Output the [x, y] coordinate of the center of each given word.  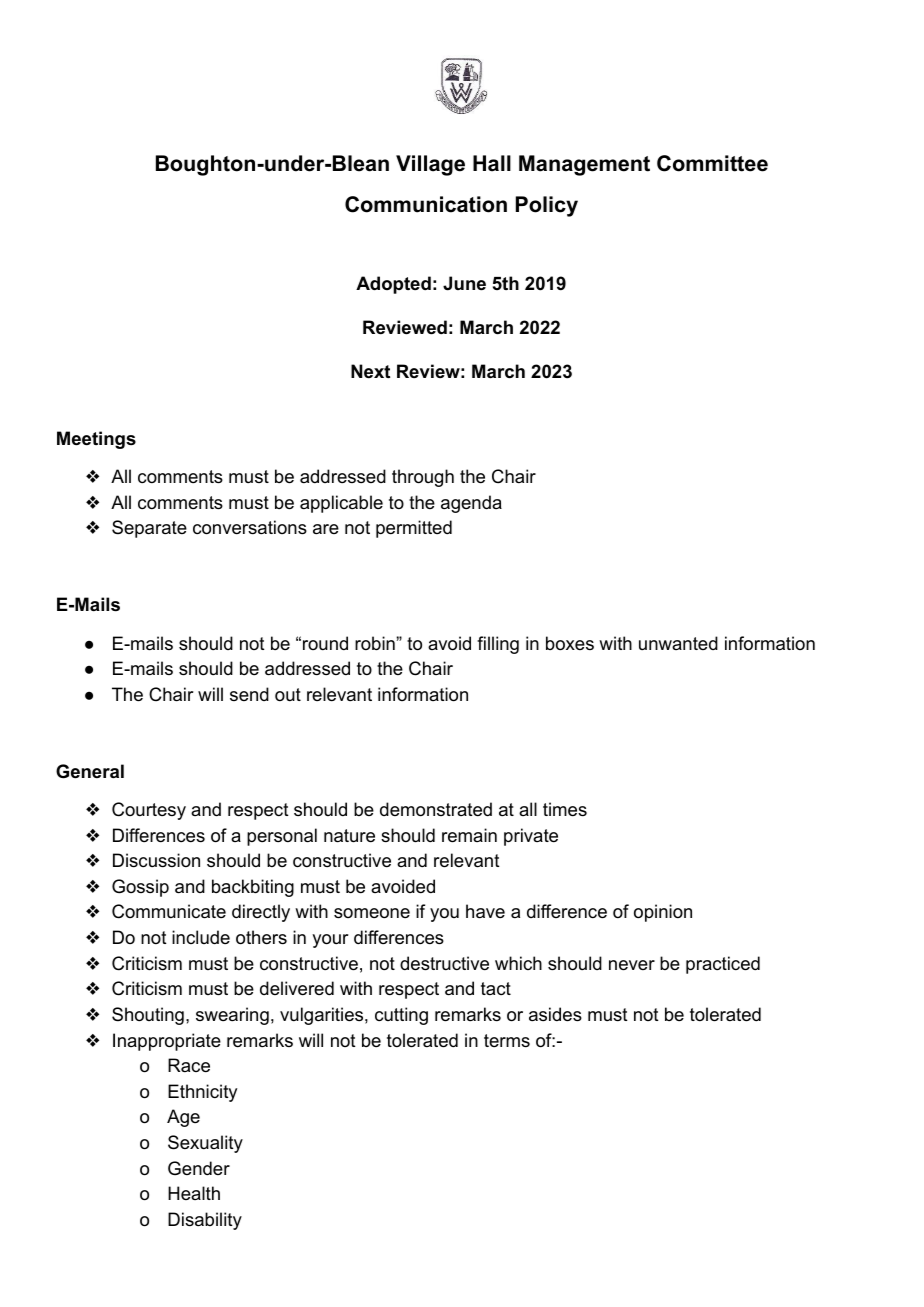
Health [194, 1193]
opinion [663, 913]
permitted [414, 529]
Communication [426, 204]
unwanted [678, 643]
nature [349, 836]
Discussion [156, 860]
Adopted [393, 285]
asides [555, 1014]
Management [584, 165]
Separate [149, 529]
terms [507, 1040]
